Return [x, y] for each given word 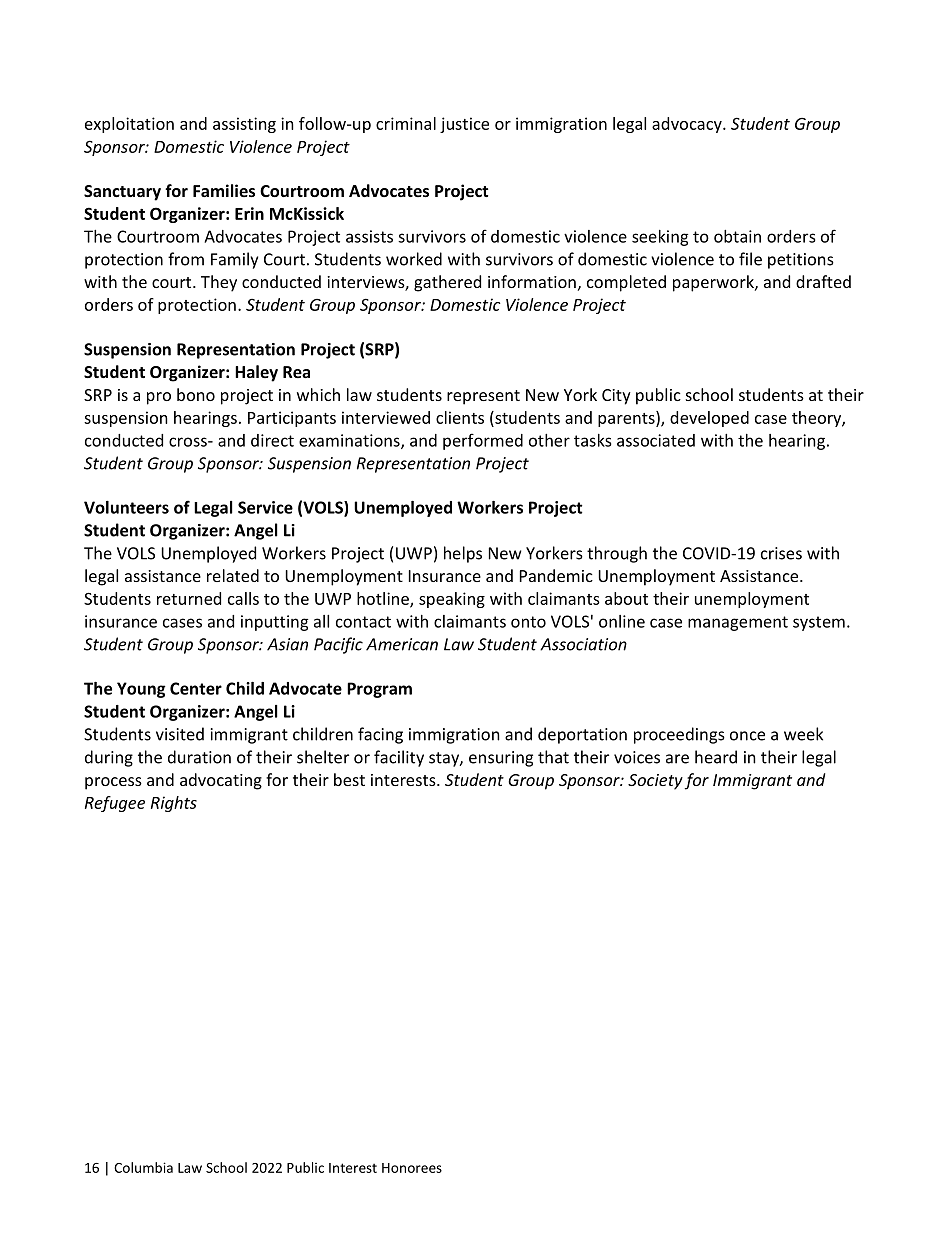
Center [196, 688]
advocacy [688, 125]
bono [196, 394]
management [738, 623]
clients [460, 417]
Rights [174, 804]
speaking [452, 600]
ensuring [501, 759]
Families [224, 190]
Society [655, 782]
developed [709, 419]
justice [464, 125]
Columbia [143, 1167]
